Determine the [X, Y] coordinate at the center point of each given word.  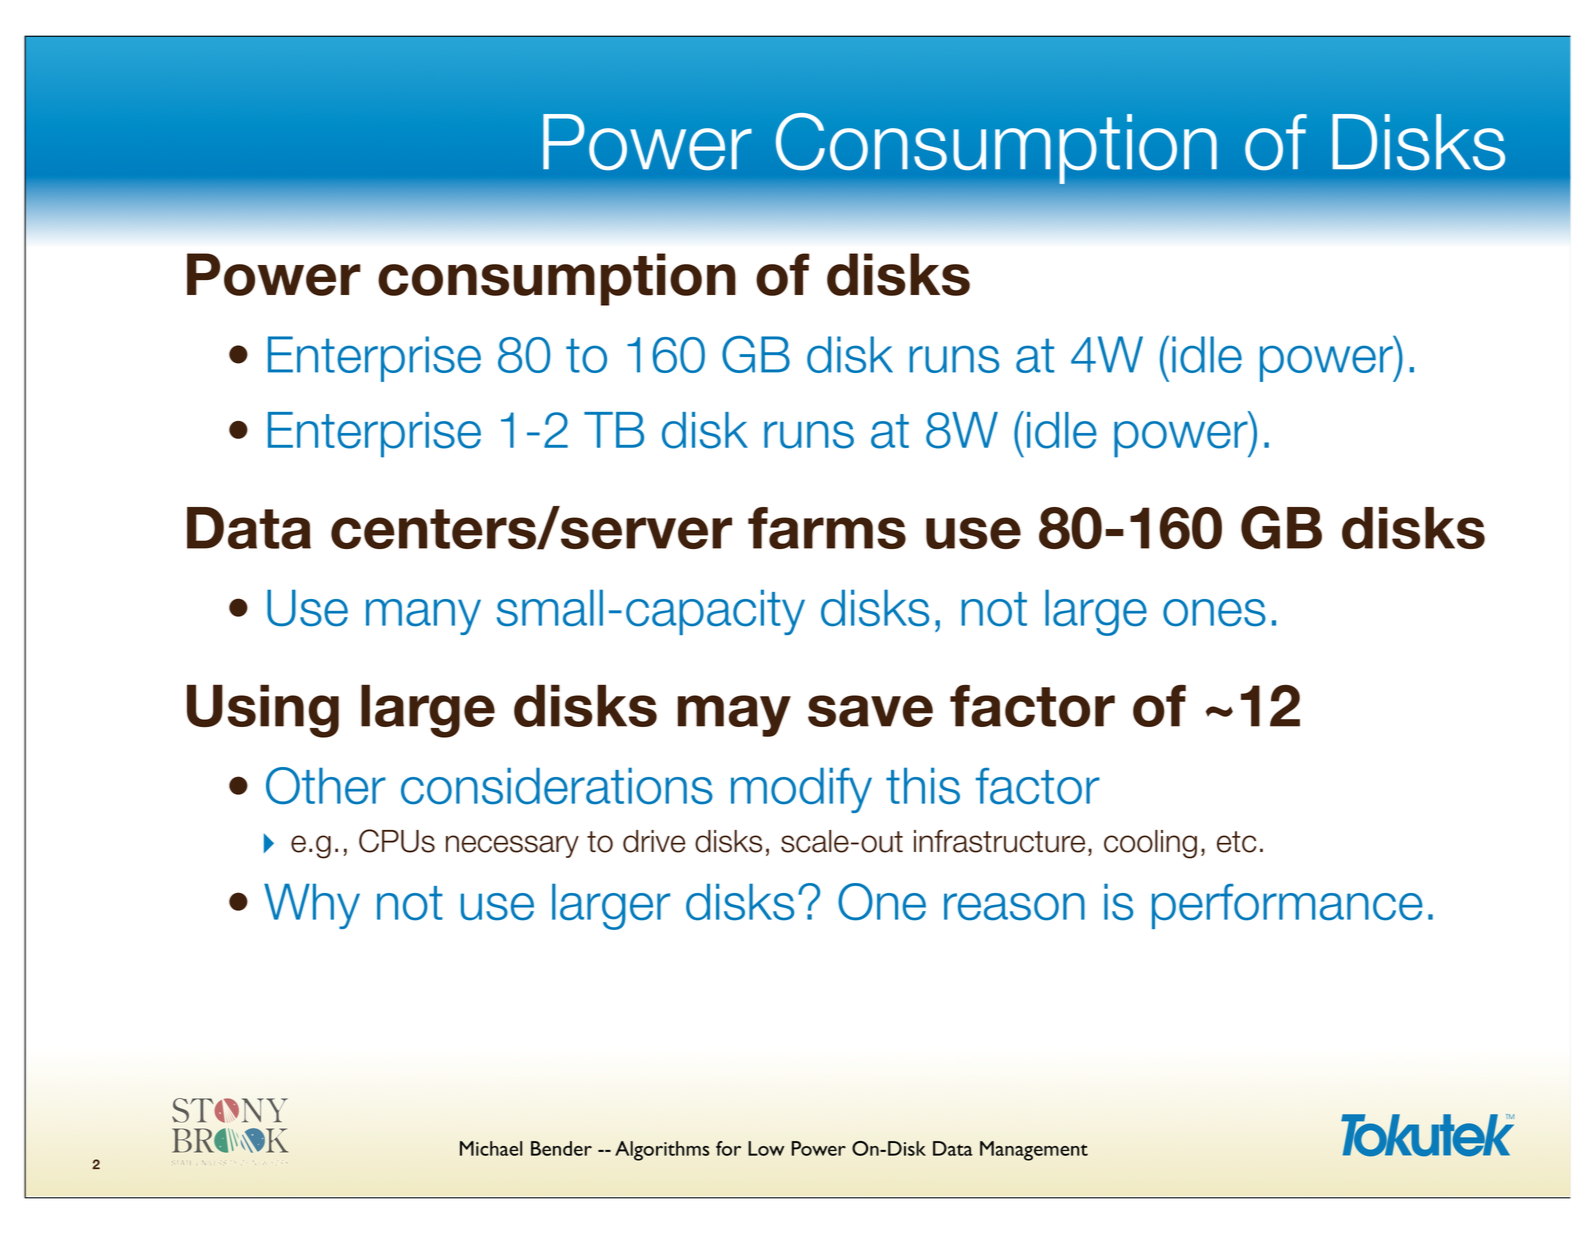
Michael [491, 1148]
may [734, 716]
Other [326, 786]
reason [1014, 907]
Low [766, 1148]
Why [312, 906]
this [923, 786]
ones [1214, 613]
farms [827, 528]
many [423, 617]
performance [1287, 906]
